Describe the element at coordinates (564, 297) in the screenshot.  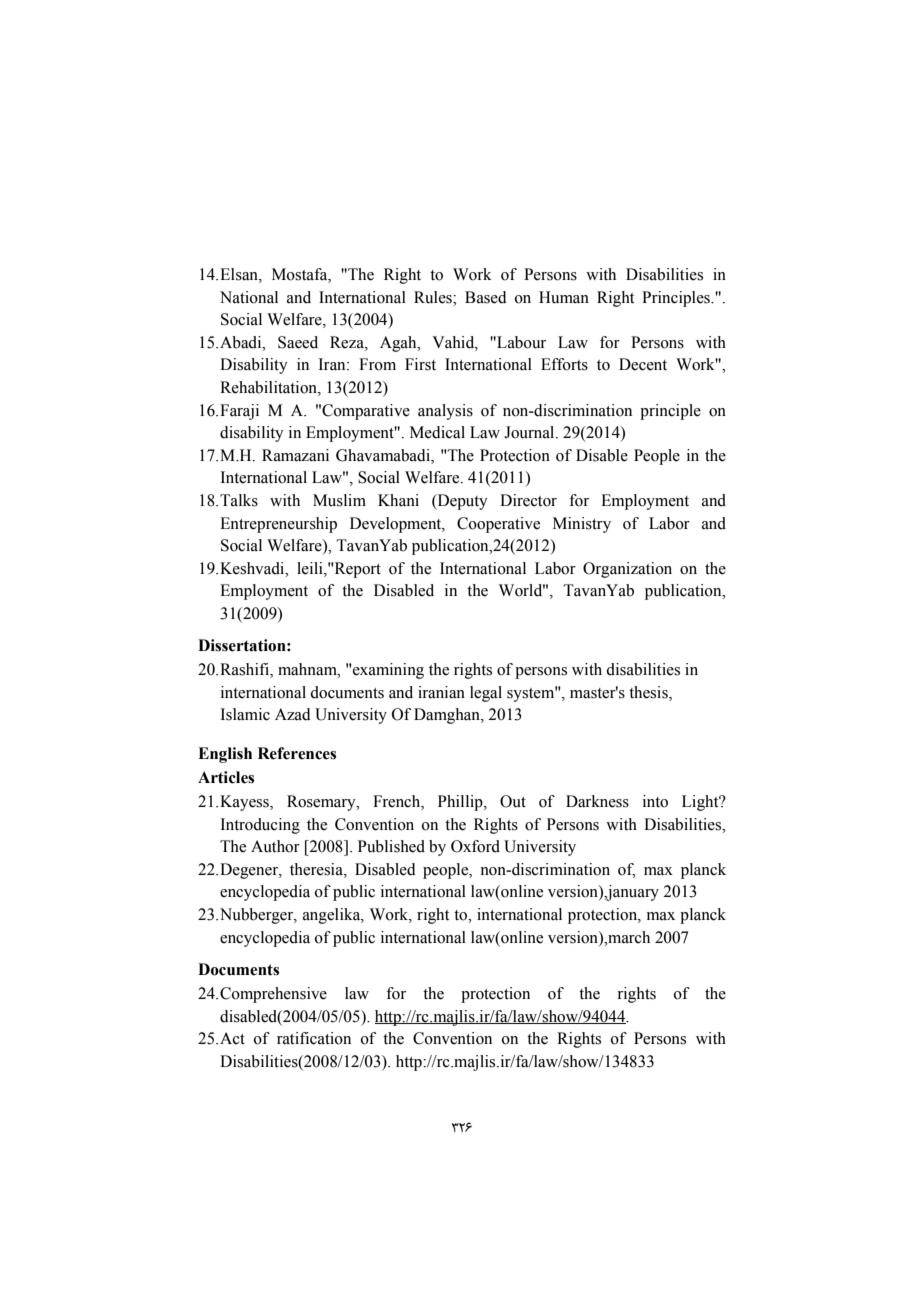
I see `Human` at that location.
